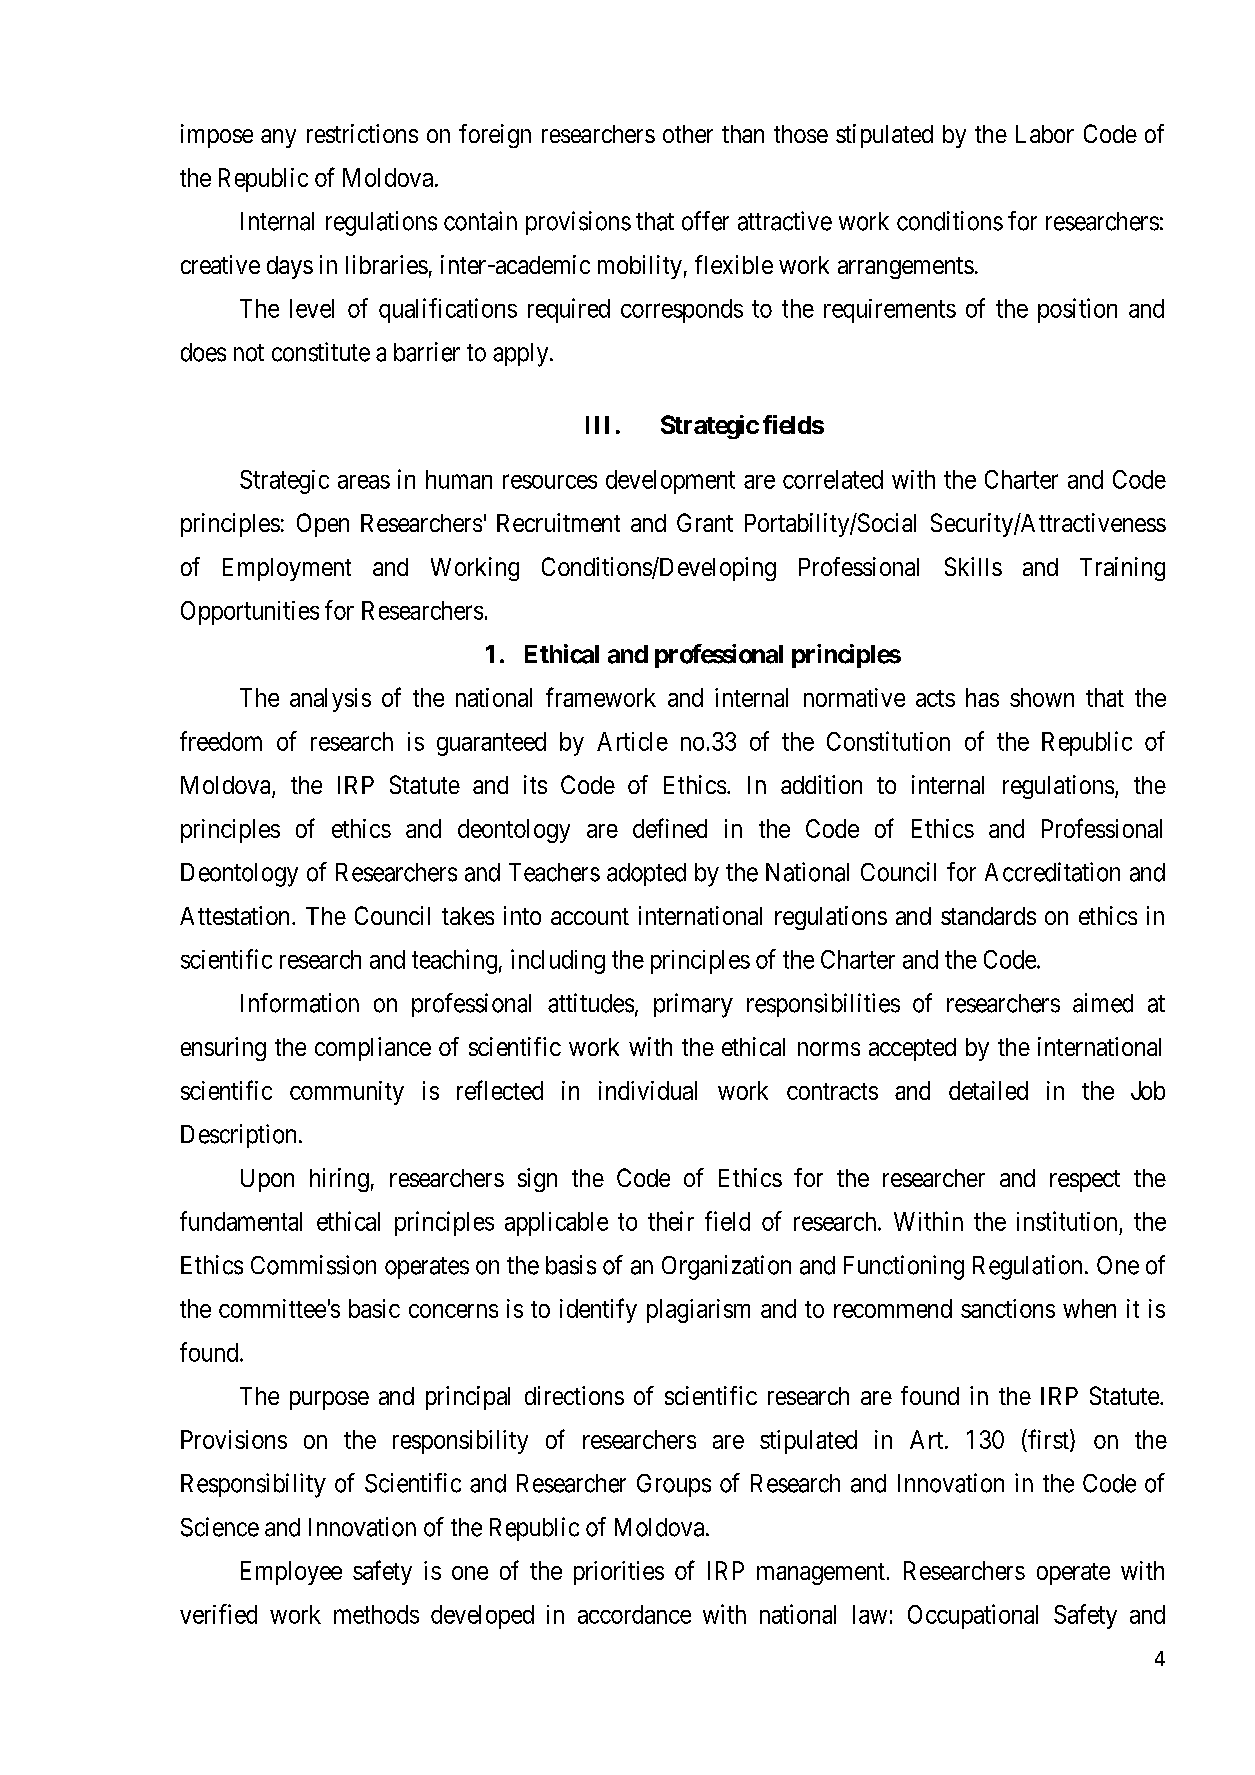 This page has width=1255, height=1775. I want to click on other, so click(688, 134).
